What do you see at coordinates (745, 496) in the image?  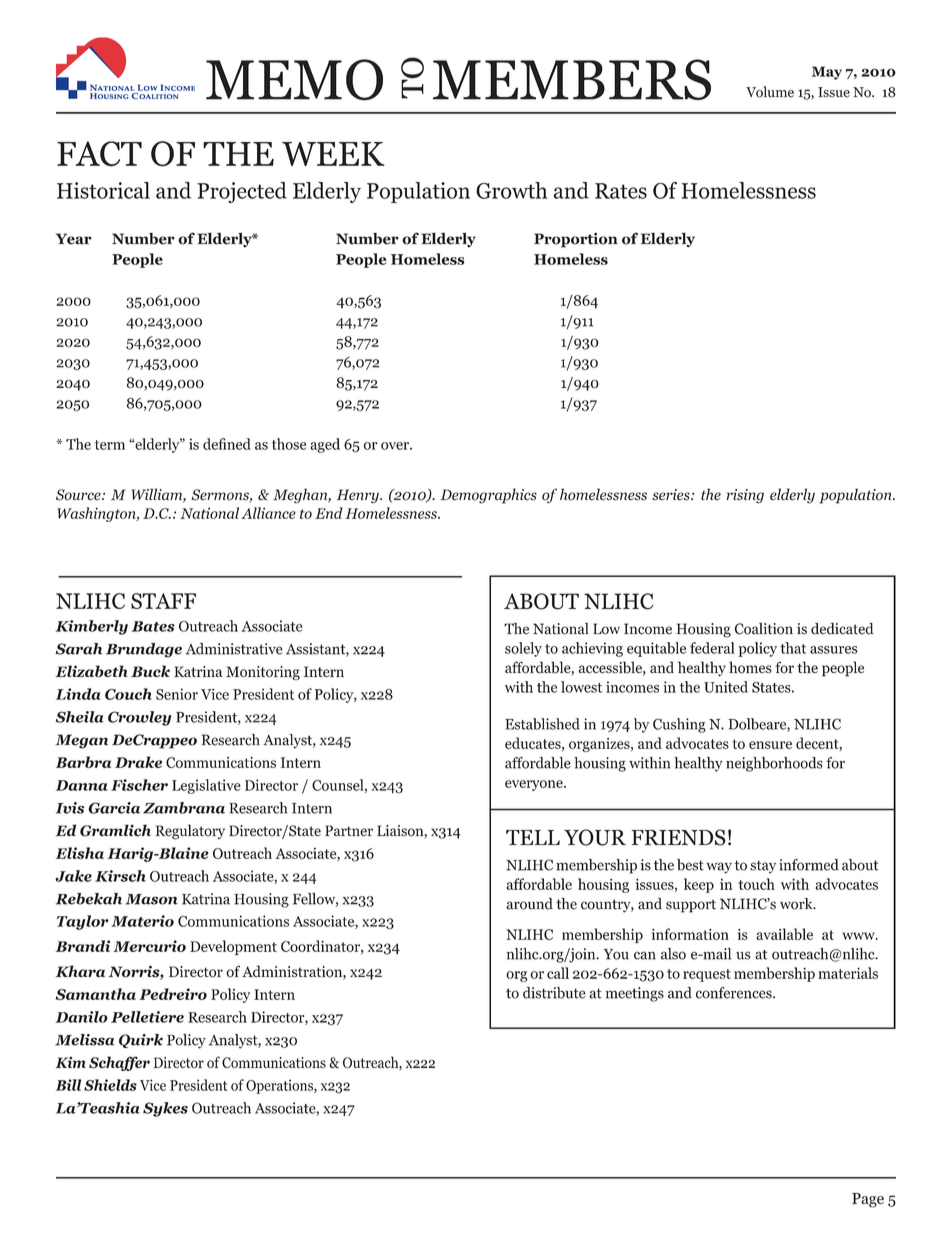 I see `rising` at bounding box center [745, 496].
